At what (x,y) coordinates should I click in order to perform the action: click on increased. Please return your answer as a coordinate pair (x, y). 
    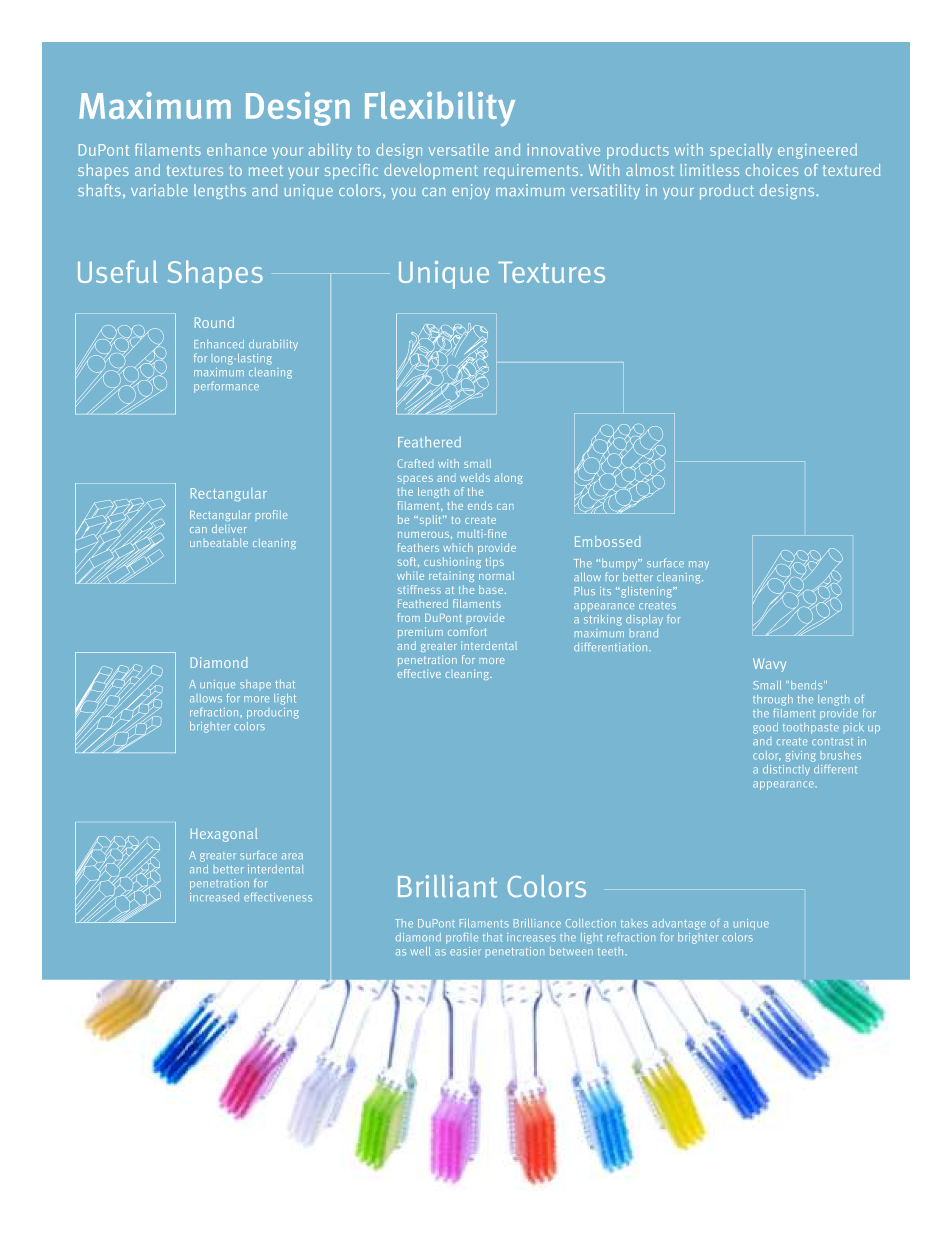
    Looking at the image, I should click on (214, 897).
